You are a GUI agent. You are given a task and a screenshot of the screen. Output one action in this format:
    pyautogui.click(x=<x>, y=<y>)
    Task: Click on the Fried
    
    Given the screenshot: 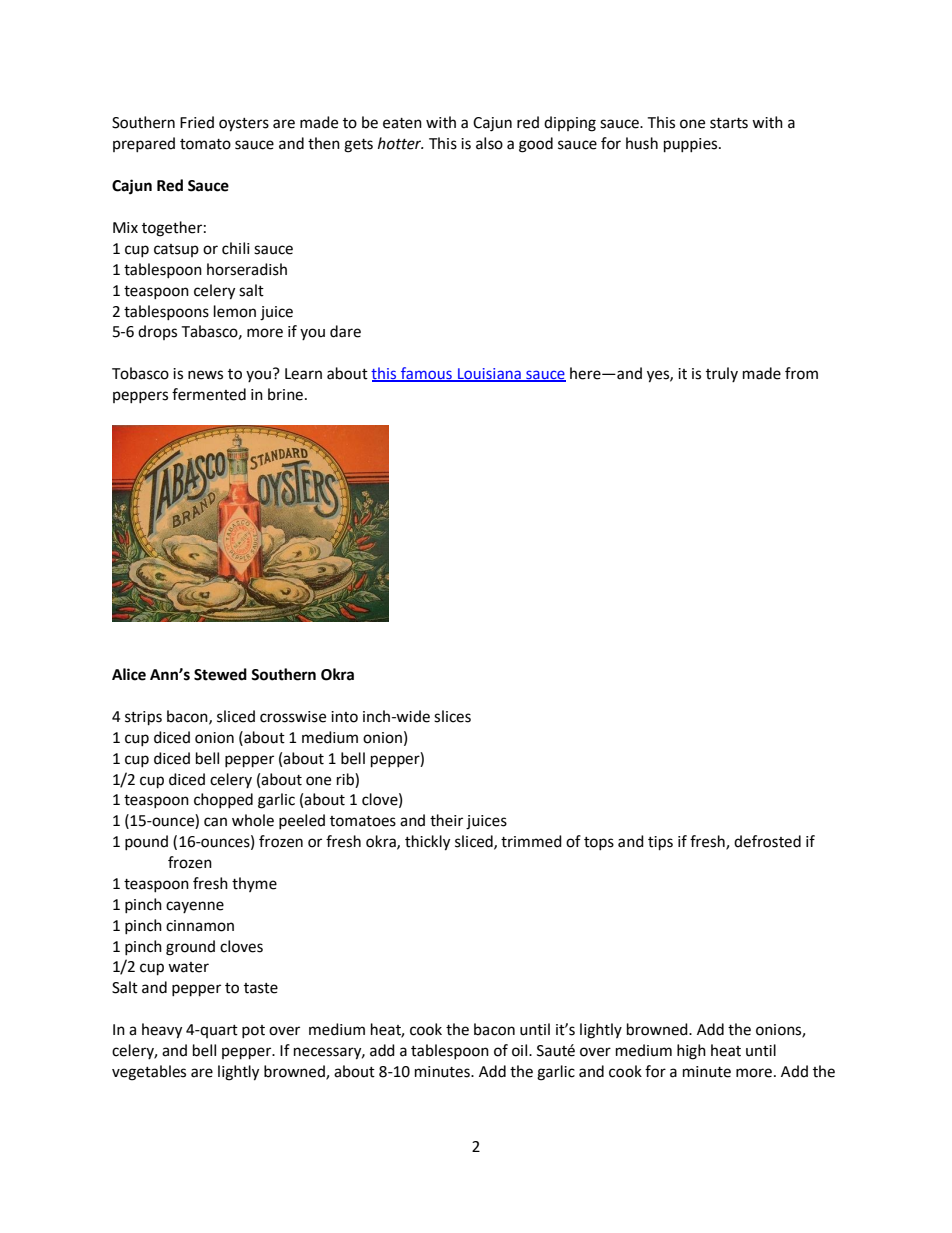 What is the action you would take?
    pyautogui.click(x=197, y=122)
